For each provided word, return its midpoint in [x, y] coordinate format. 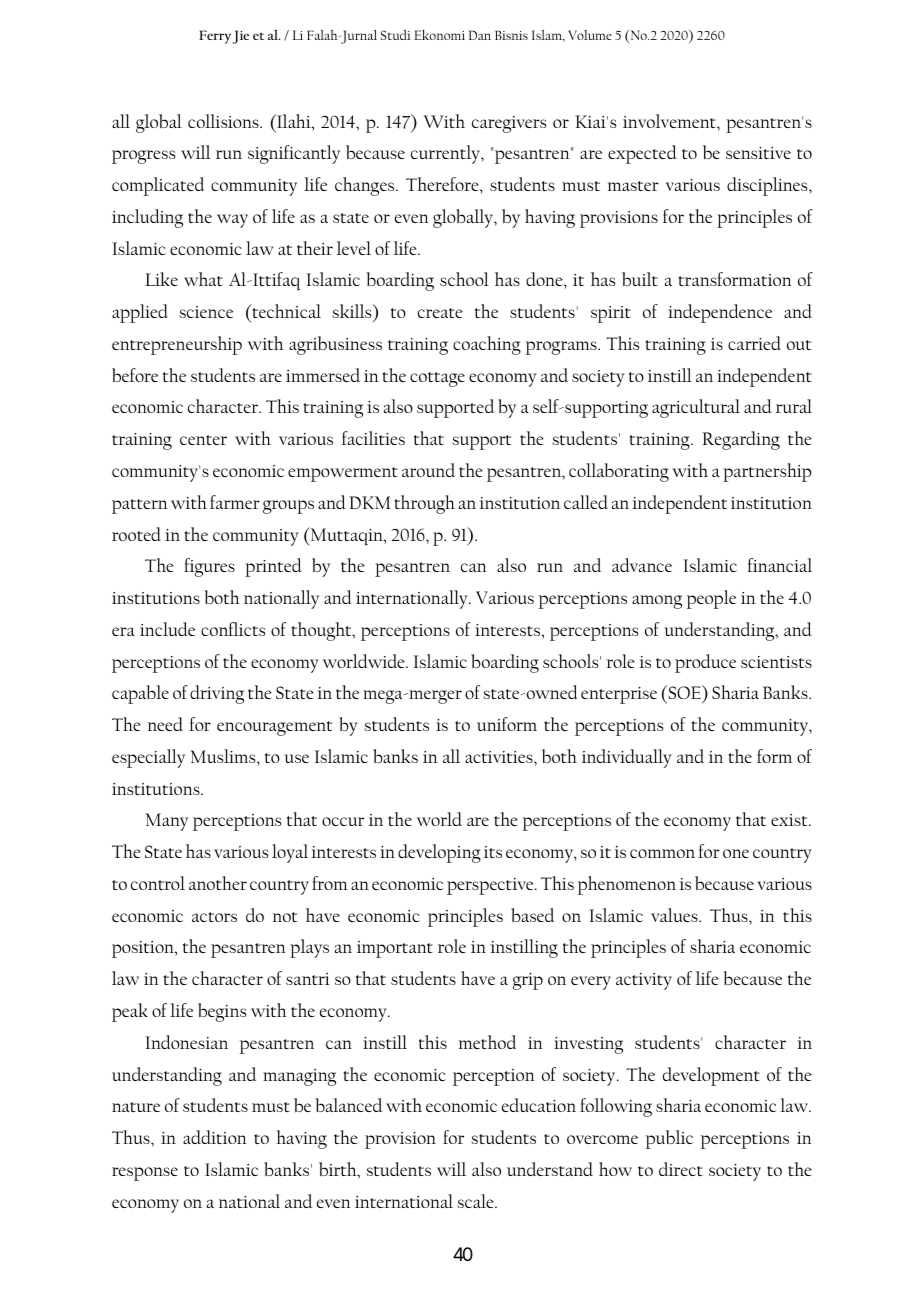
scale [476, 1201]
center [203, 440]
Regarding [741, 440]
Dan [480, 35]
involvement [670, 121]
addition [215, 1137]
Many [167, 822]
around [428, 470]
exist [790, 820]
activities [500, 757]
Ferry [216, 37]
